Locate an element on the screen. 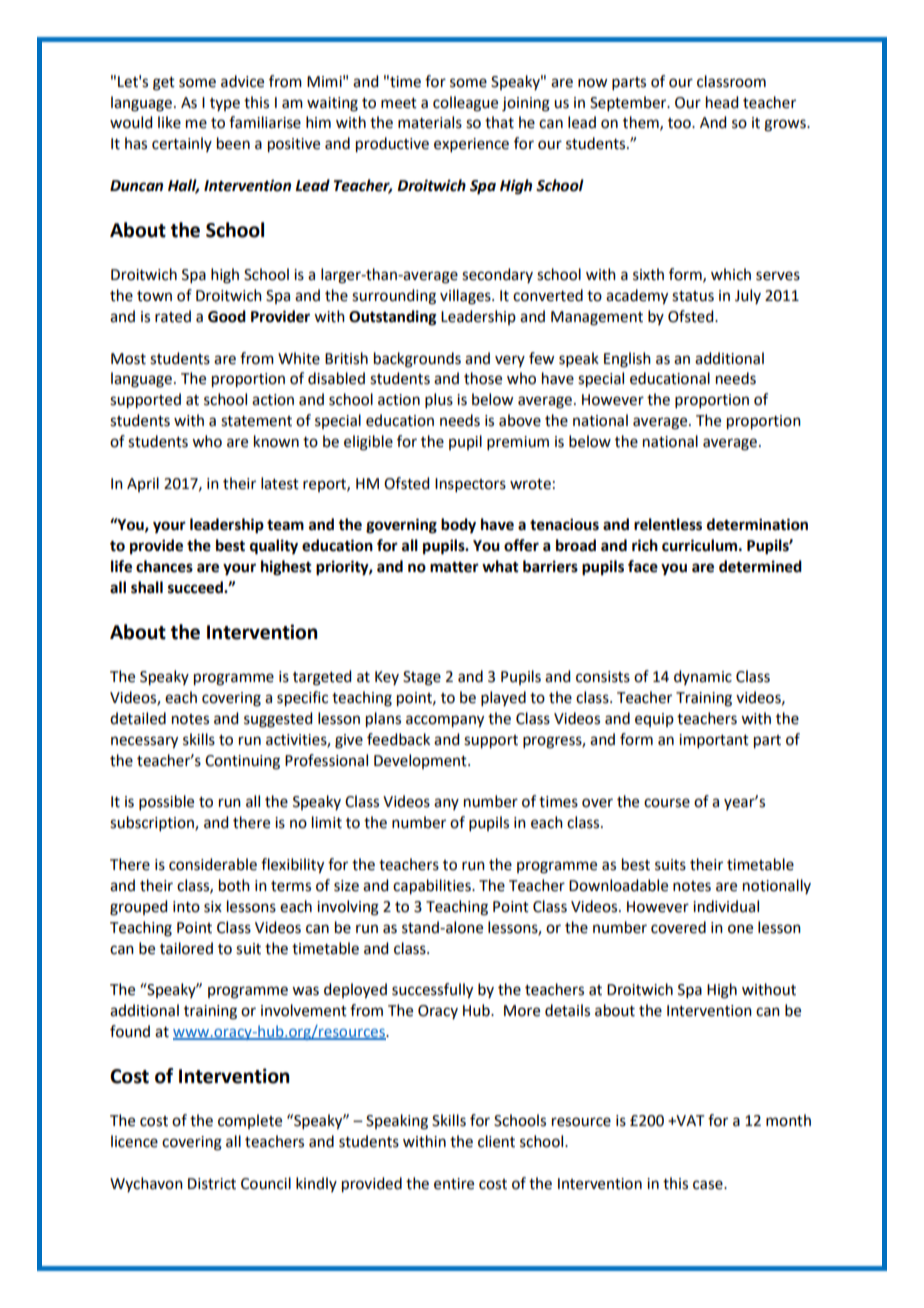 This screenshot has width=924, height=1308. type is located at coordinates (225, 104).
